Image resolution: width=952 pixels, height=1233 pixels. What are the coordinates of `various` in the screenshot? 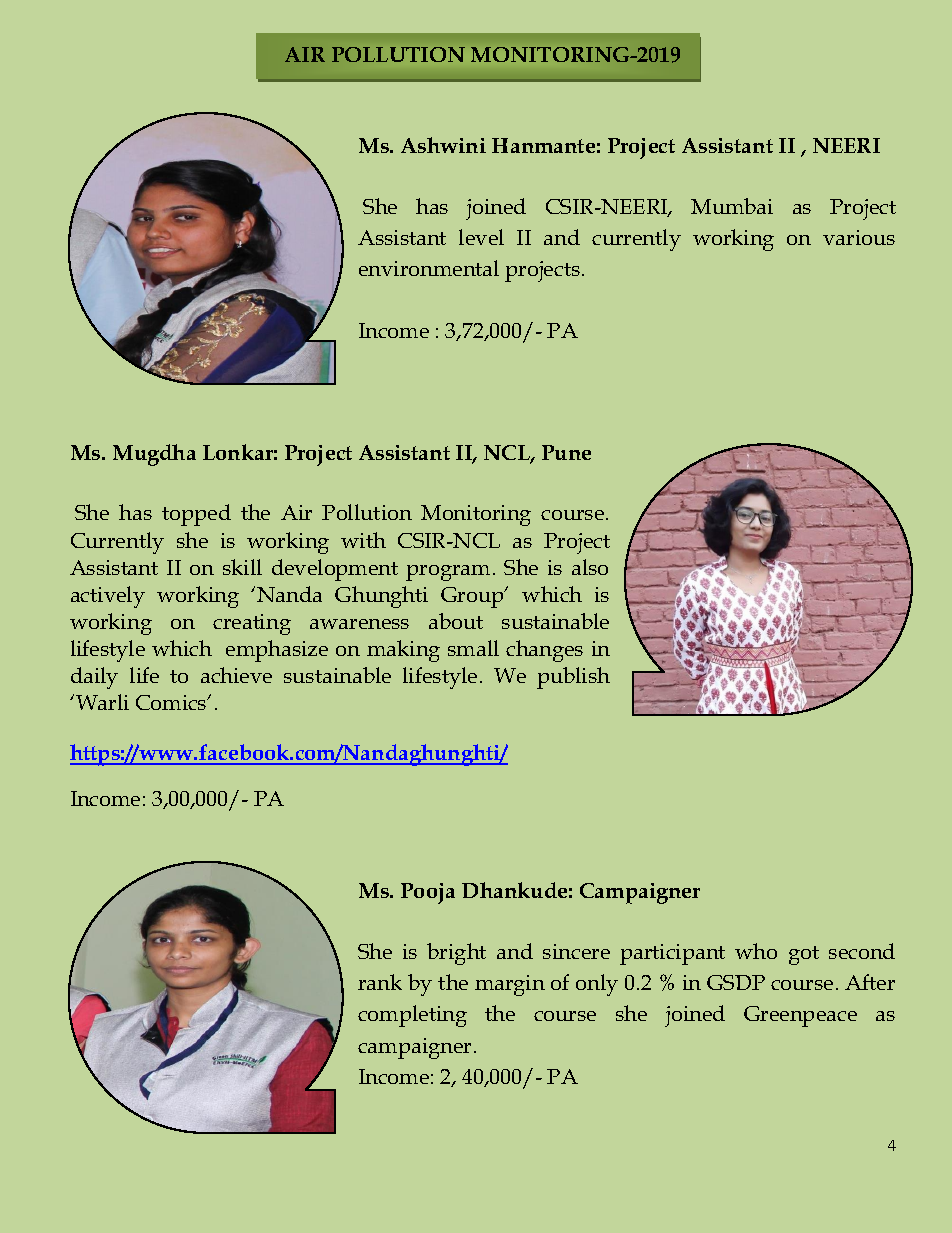 It's located at (859, 237).
